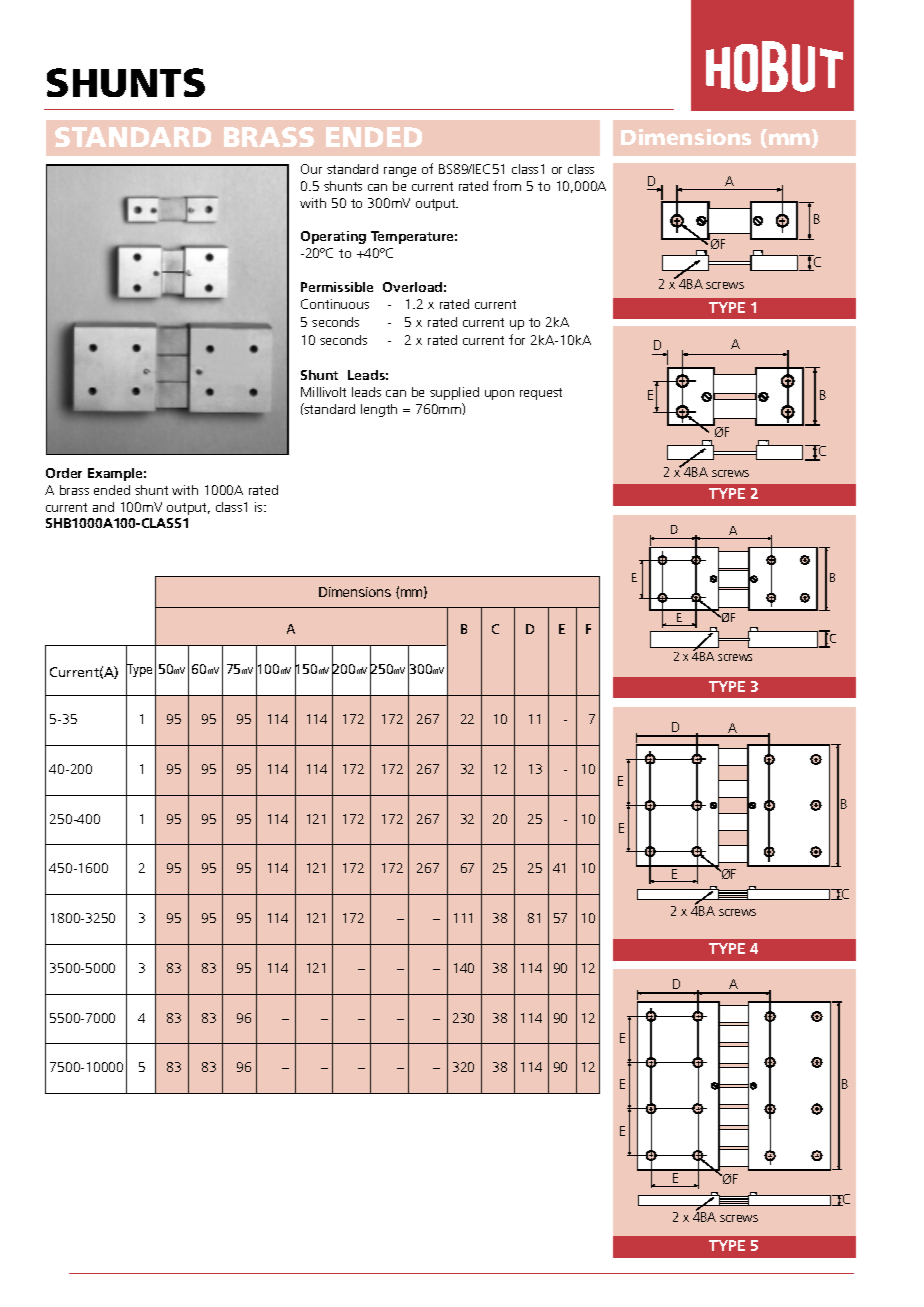 The width and height of the screenshot is (924, 1307). I want to click on Order, so click(64, 473).
